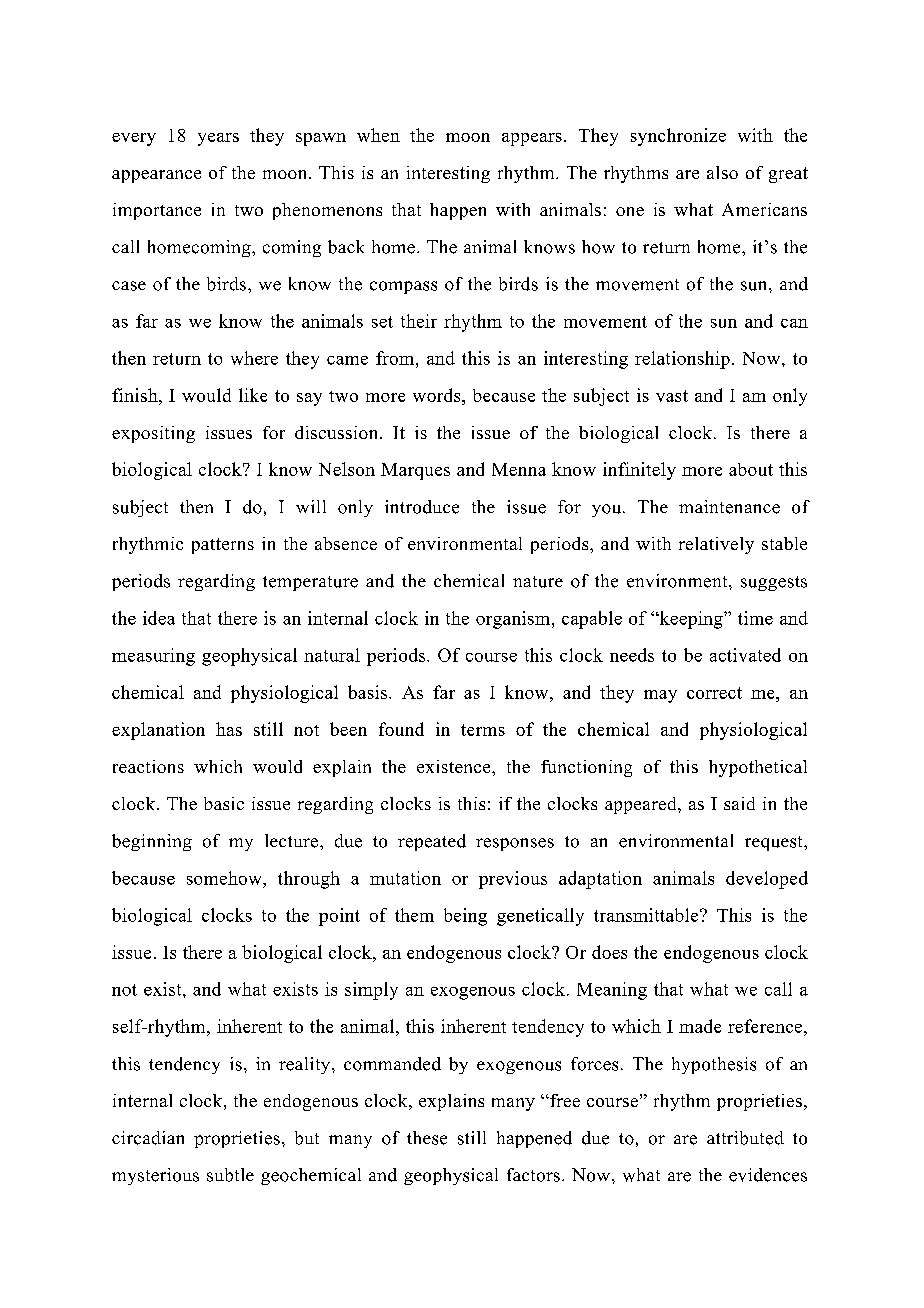 This document has height=1308, width=924. What do you see at coordinates (218, 139) in the document?
I see `years` at bounding box center [218, 139].
